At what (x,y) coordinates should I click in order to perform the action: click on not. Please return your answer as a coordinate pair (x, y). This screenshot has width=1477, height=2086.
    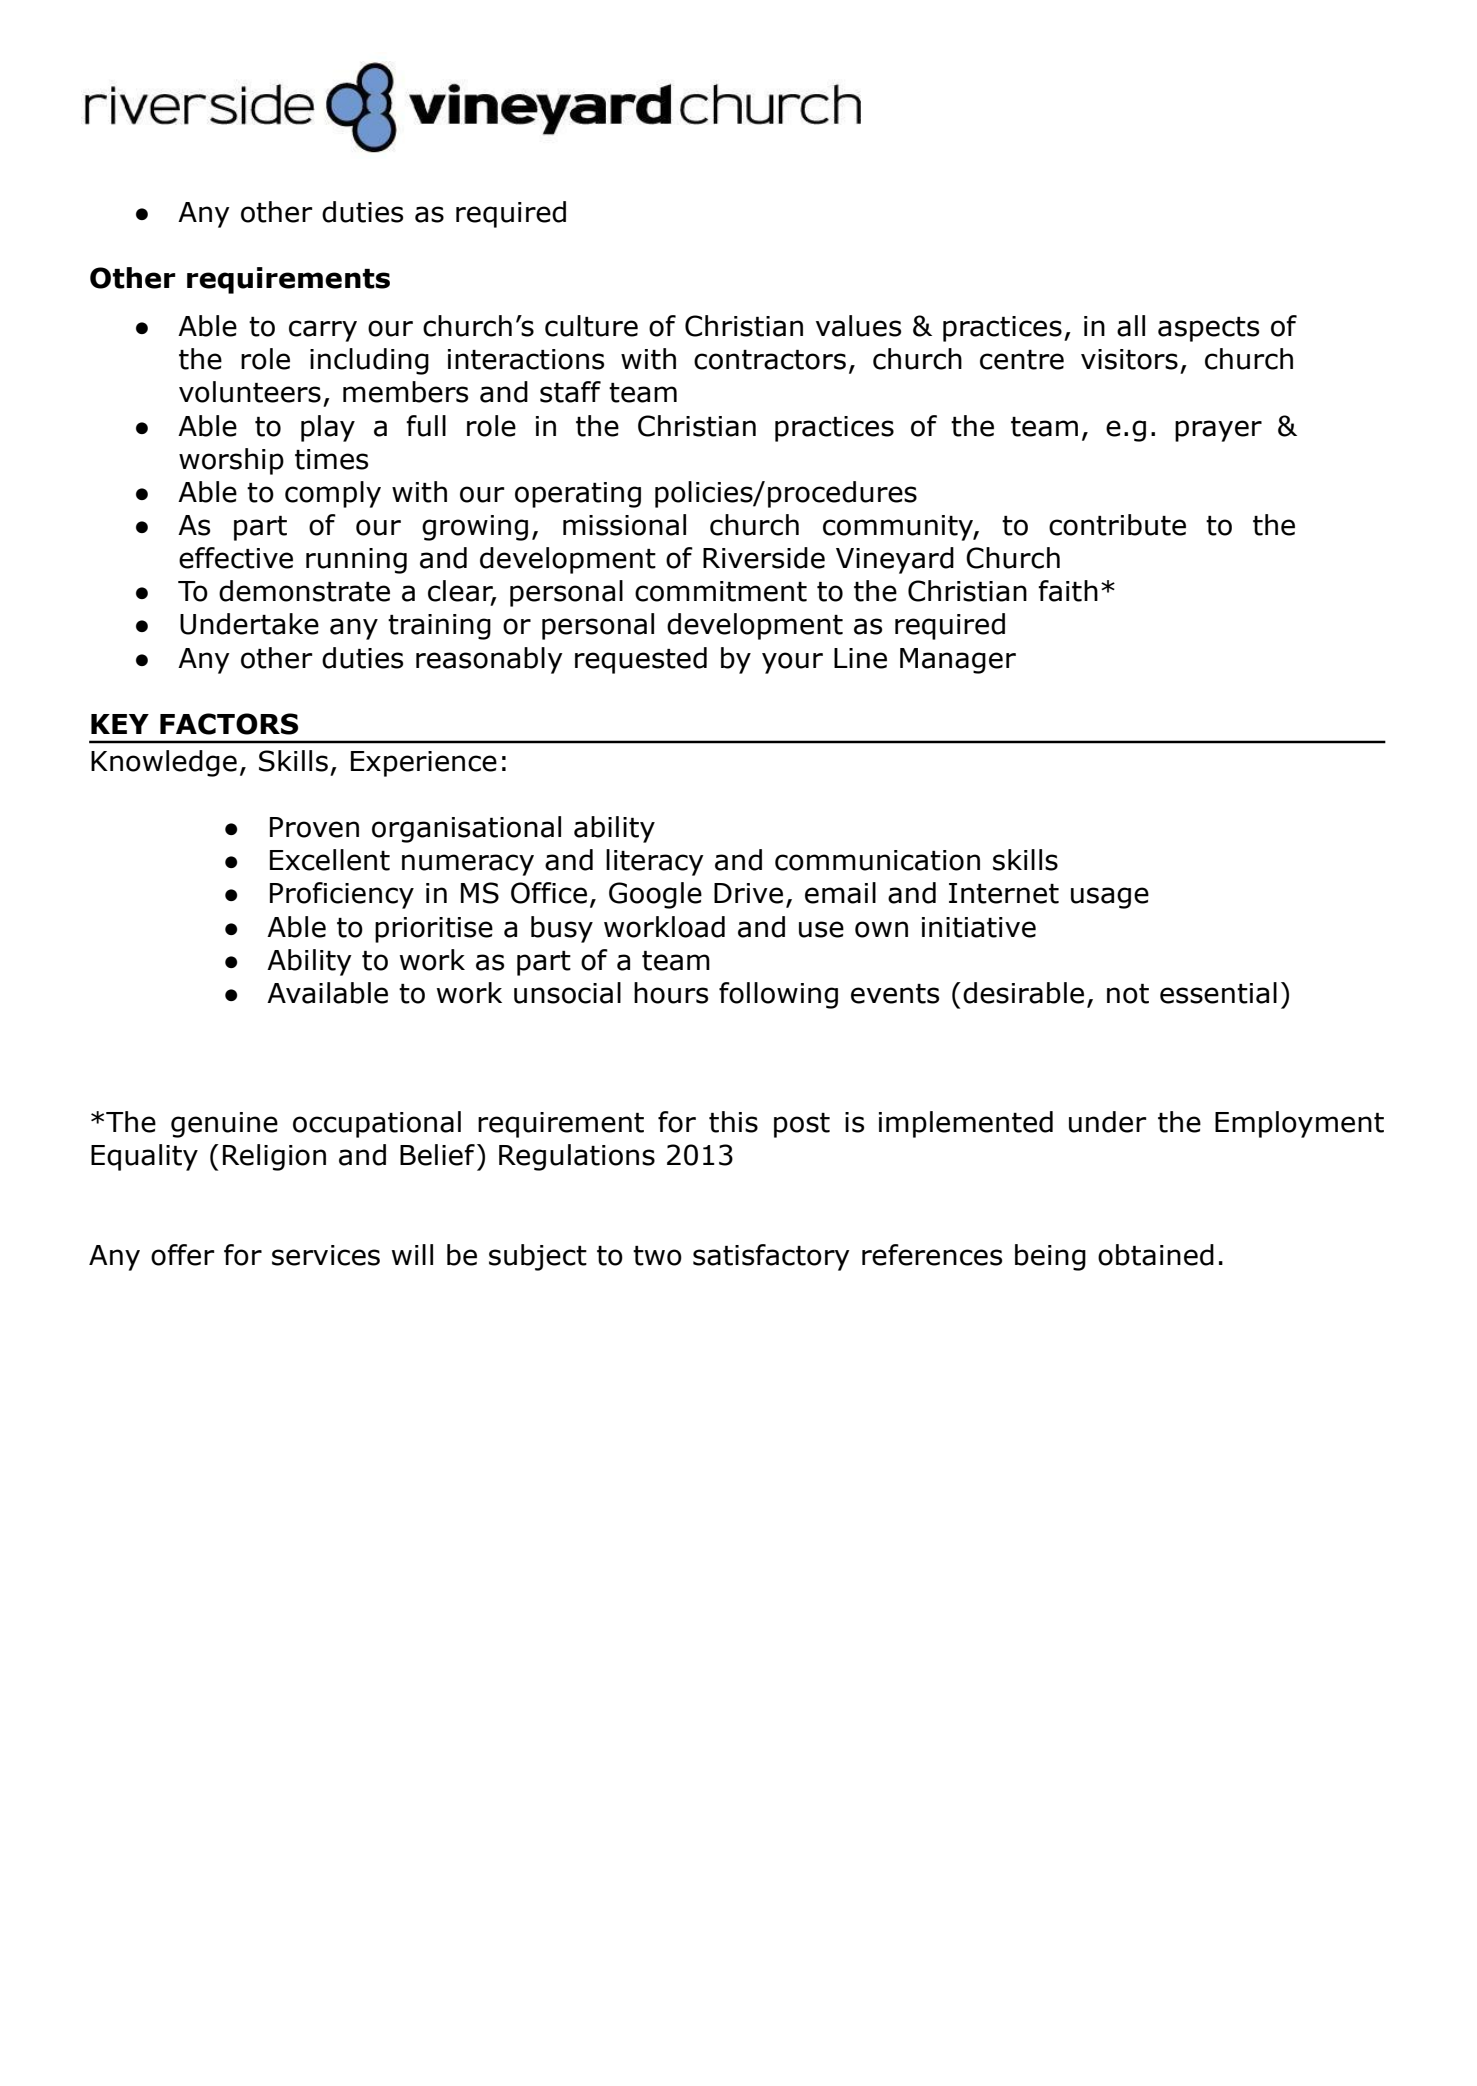
    Looking at the image, I should click on (1128, 994).
